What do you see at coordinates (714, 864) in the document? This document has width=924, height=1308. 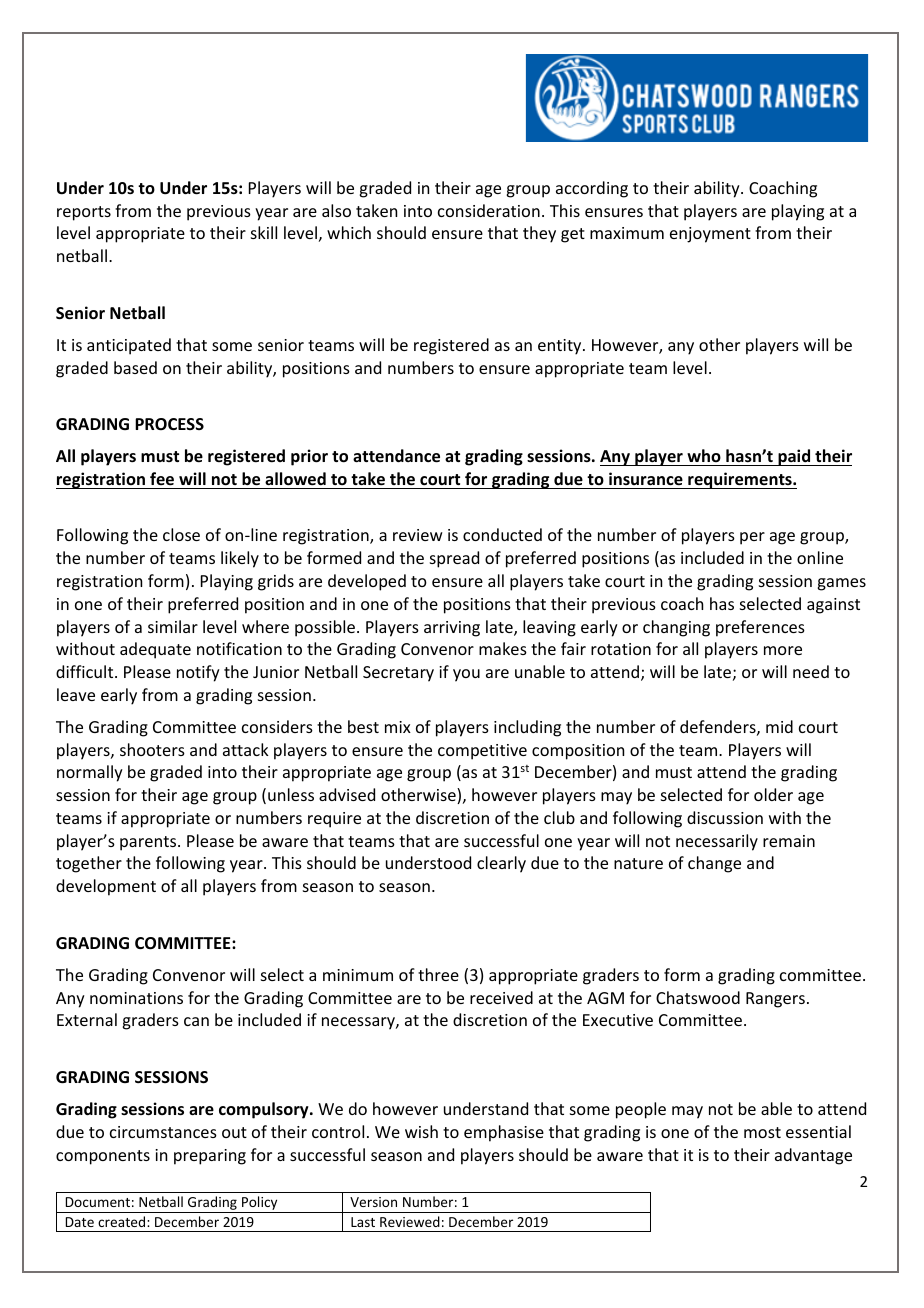 I see `change` at bounding box center [714, 864].
